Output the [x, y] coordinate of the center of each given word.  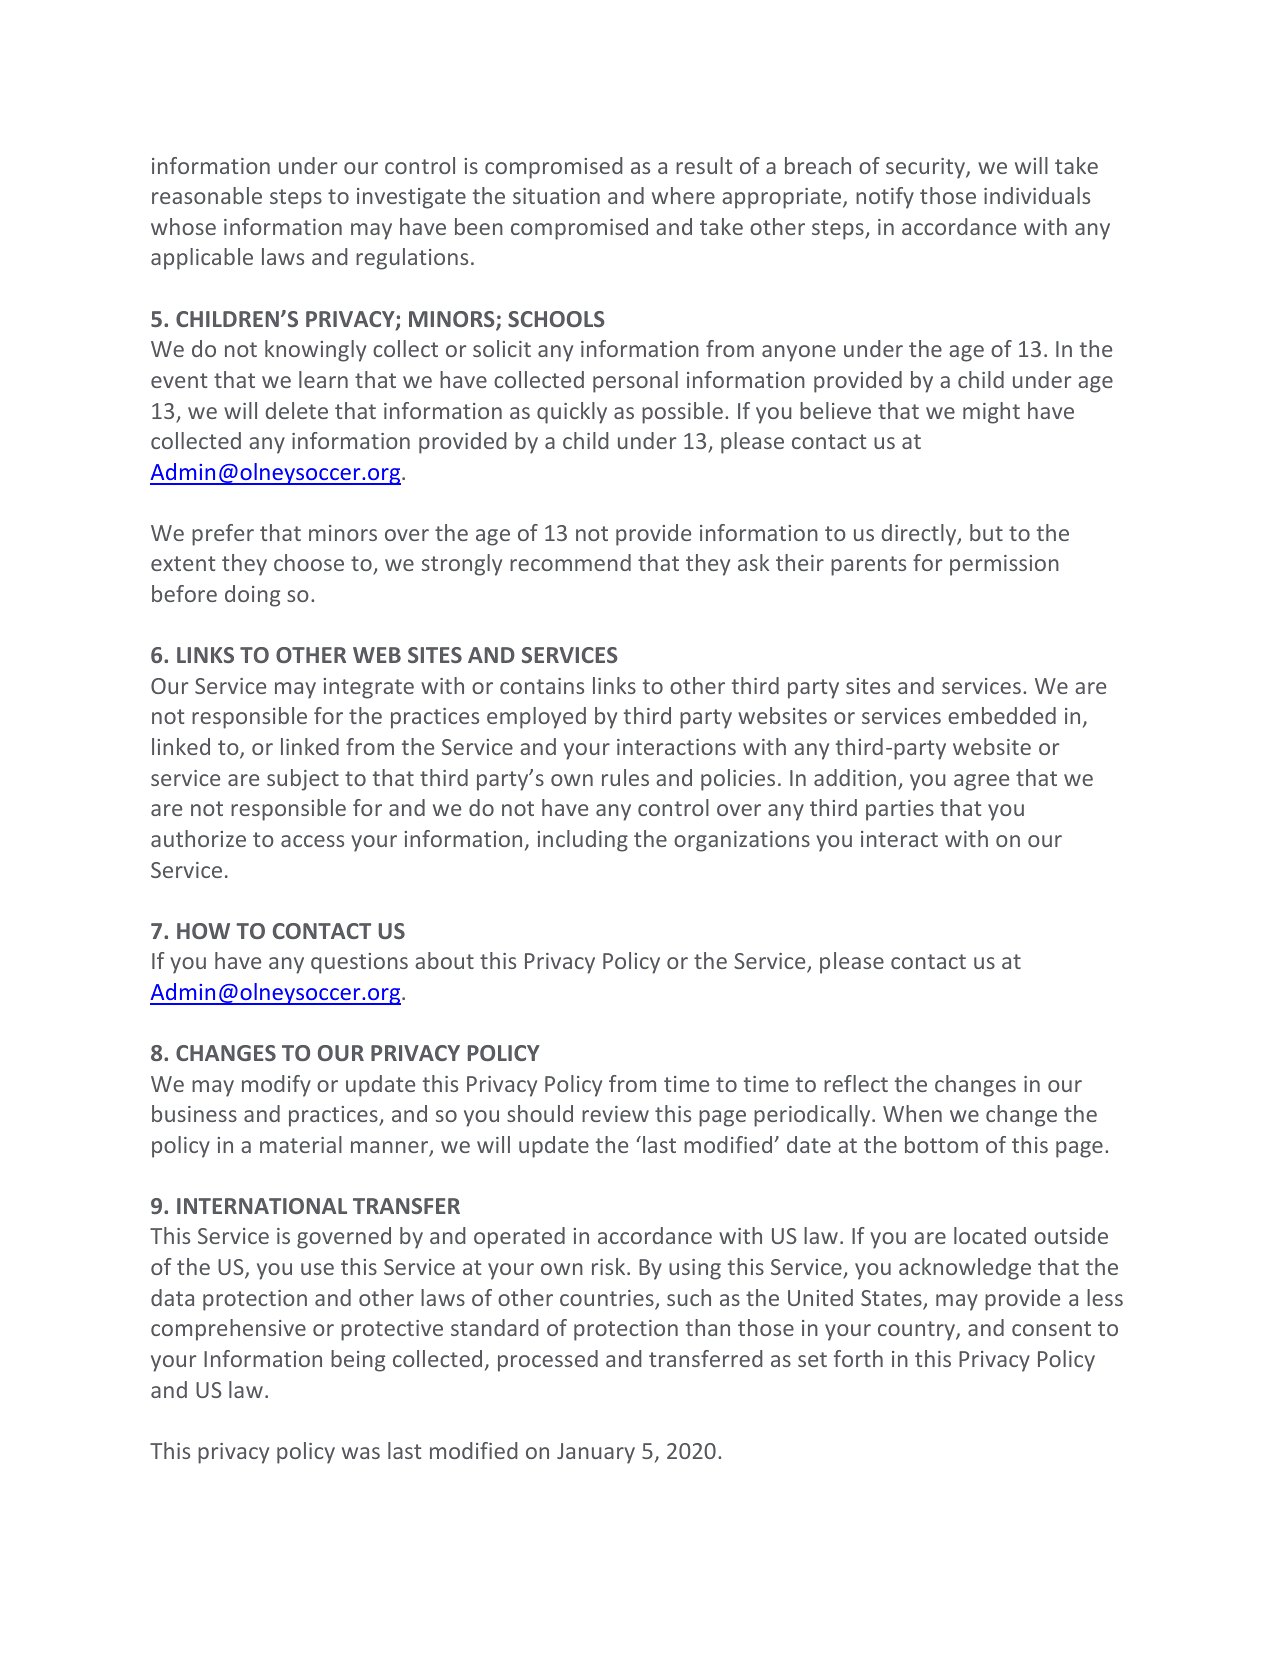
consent [1051, 1328]
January [596, 1453]
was [361, 1453]
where [683, 195]
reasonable [207, 195]
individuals [1037, 195]
